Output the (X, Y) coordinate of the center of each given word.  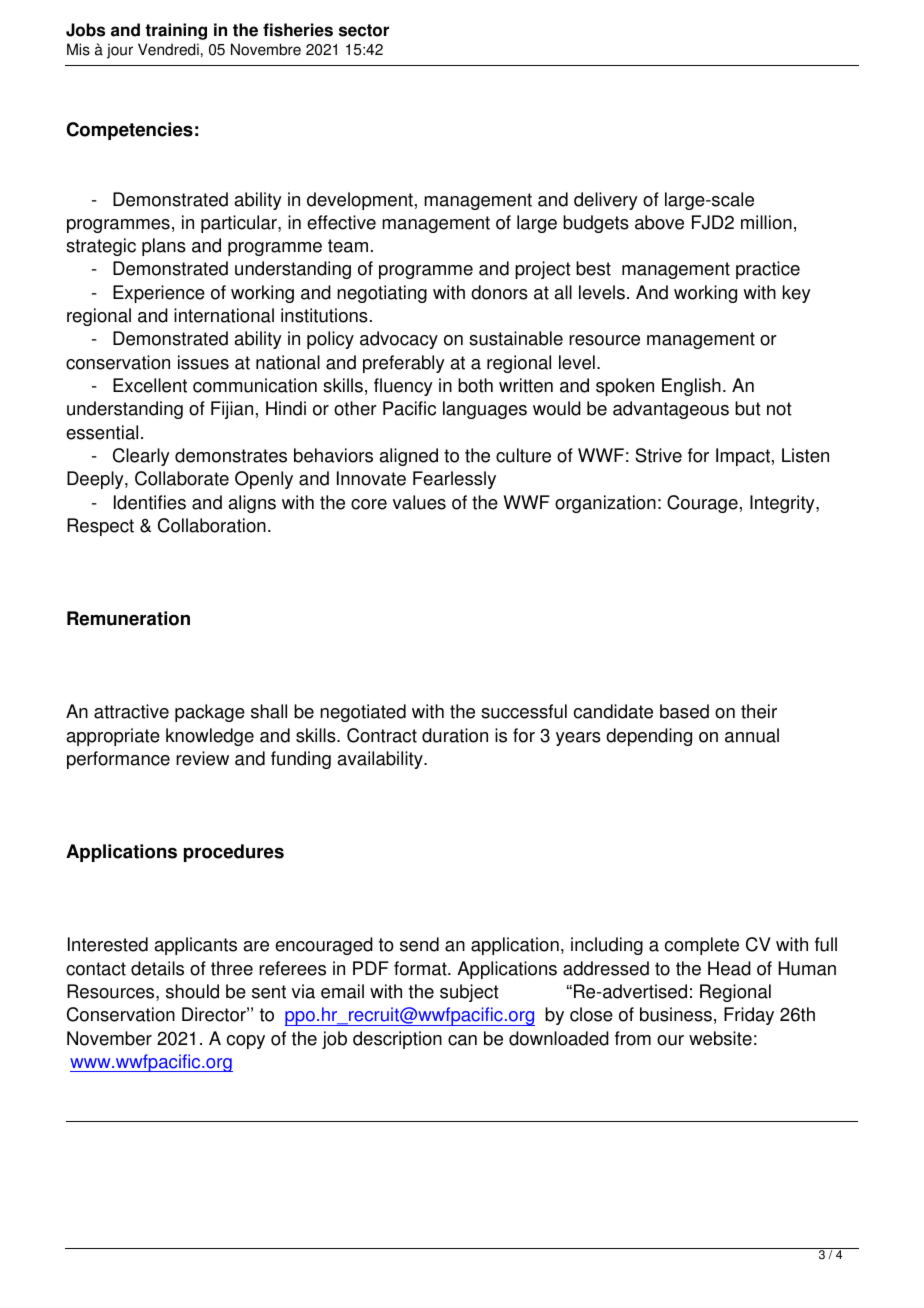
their (759, 711)
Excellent (150, 385)
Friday (749, 1016)
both (475, 385)
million (766, 222)
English (691, 387)
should (192, 991)
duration (455, 735)
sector (364, 30)
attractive (131, 711)
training (176, 31)
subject (469, 993)
